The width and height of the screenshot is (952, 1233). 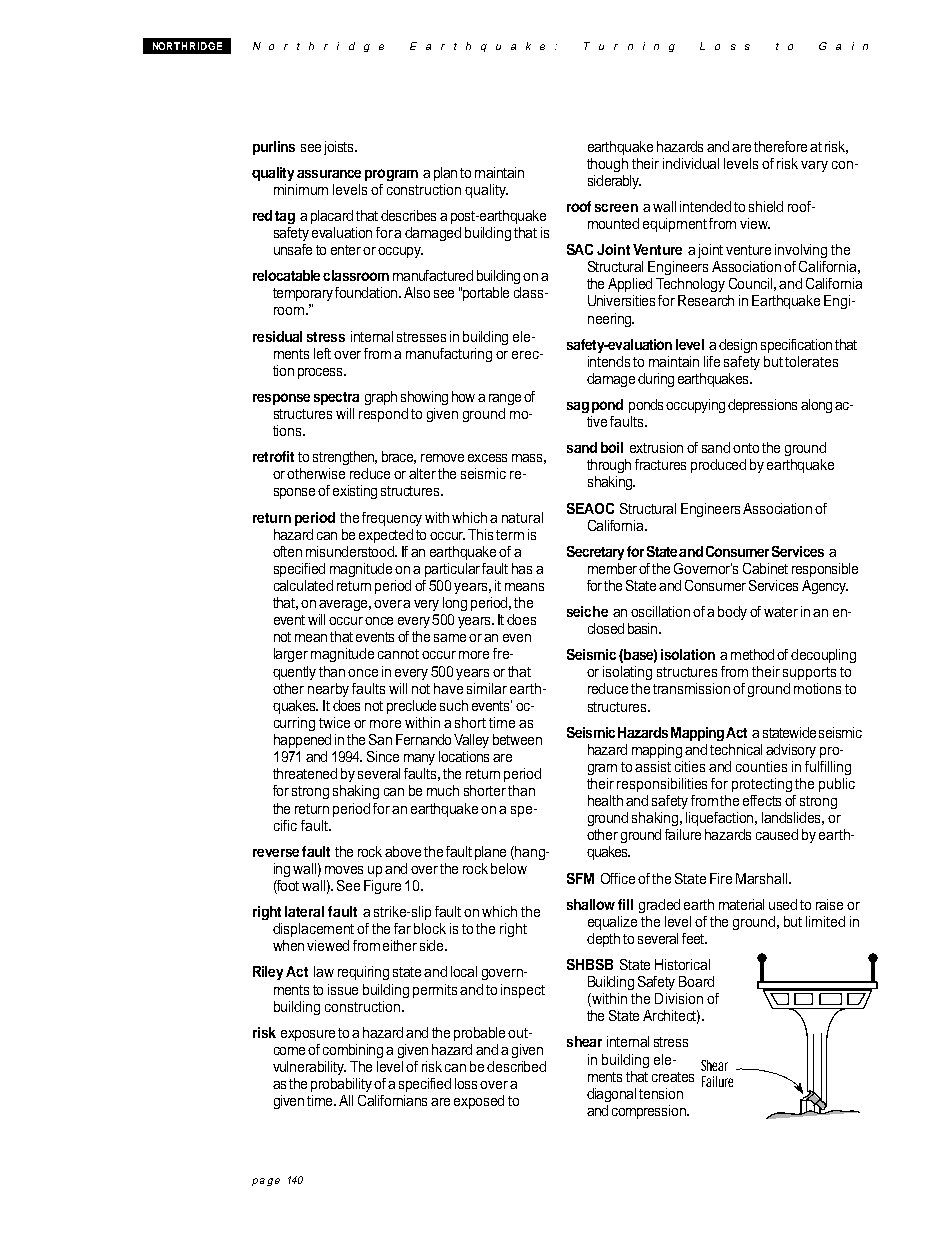 What do you see at coordinates (309, 1068) in the screenshot?
I see `vulnerability` at bounding box center [309, 1068].
